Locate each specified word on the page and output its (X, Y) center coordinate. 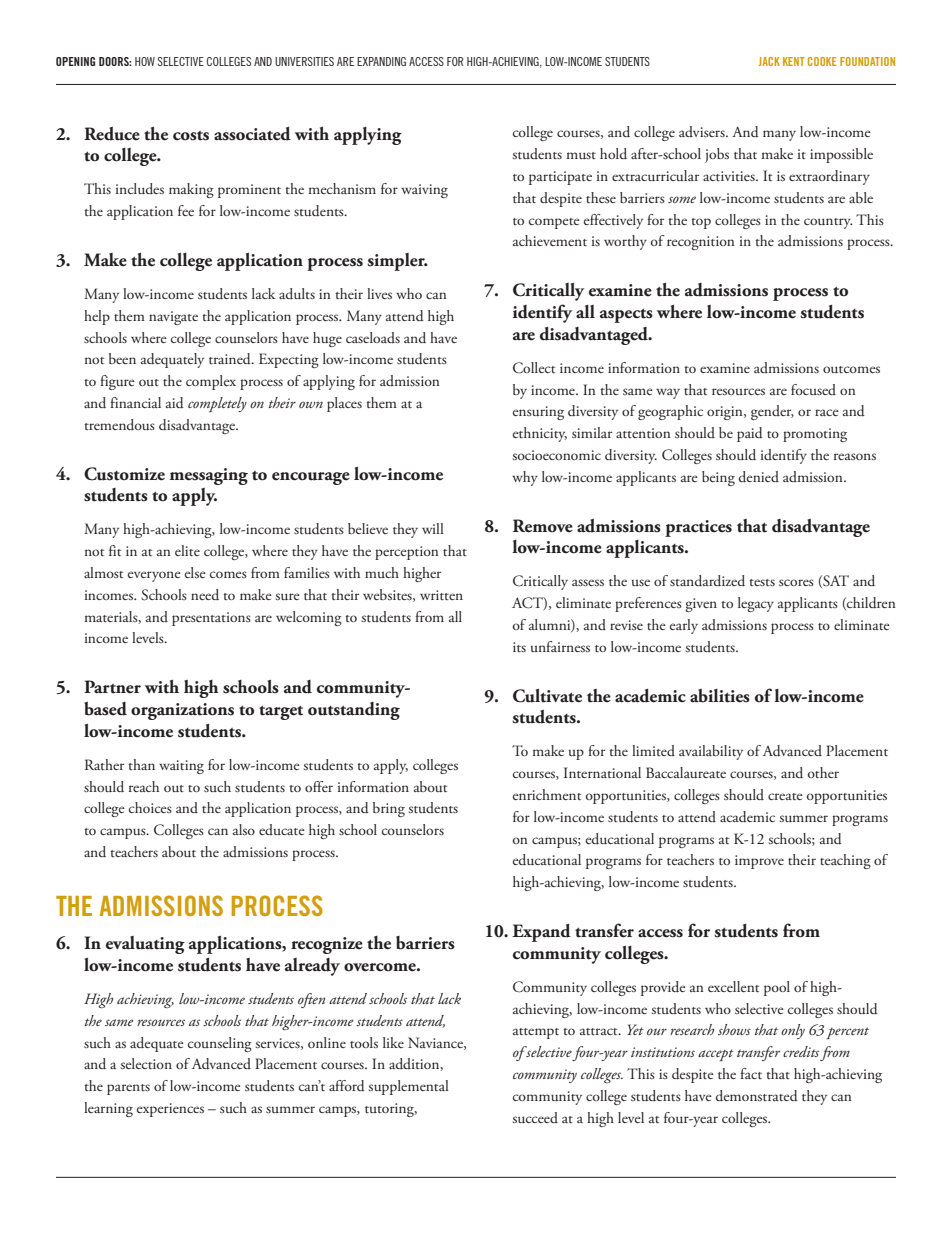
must (581, 155)
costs (191, 136)
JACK (769, 61)
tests (762, 582)
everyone (154, 576)
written (441, 595)
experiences (170, 1110)
